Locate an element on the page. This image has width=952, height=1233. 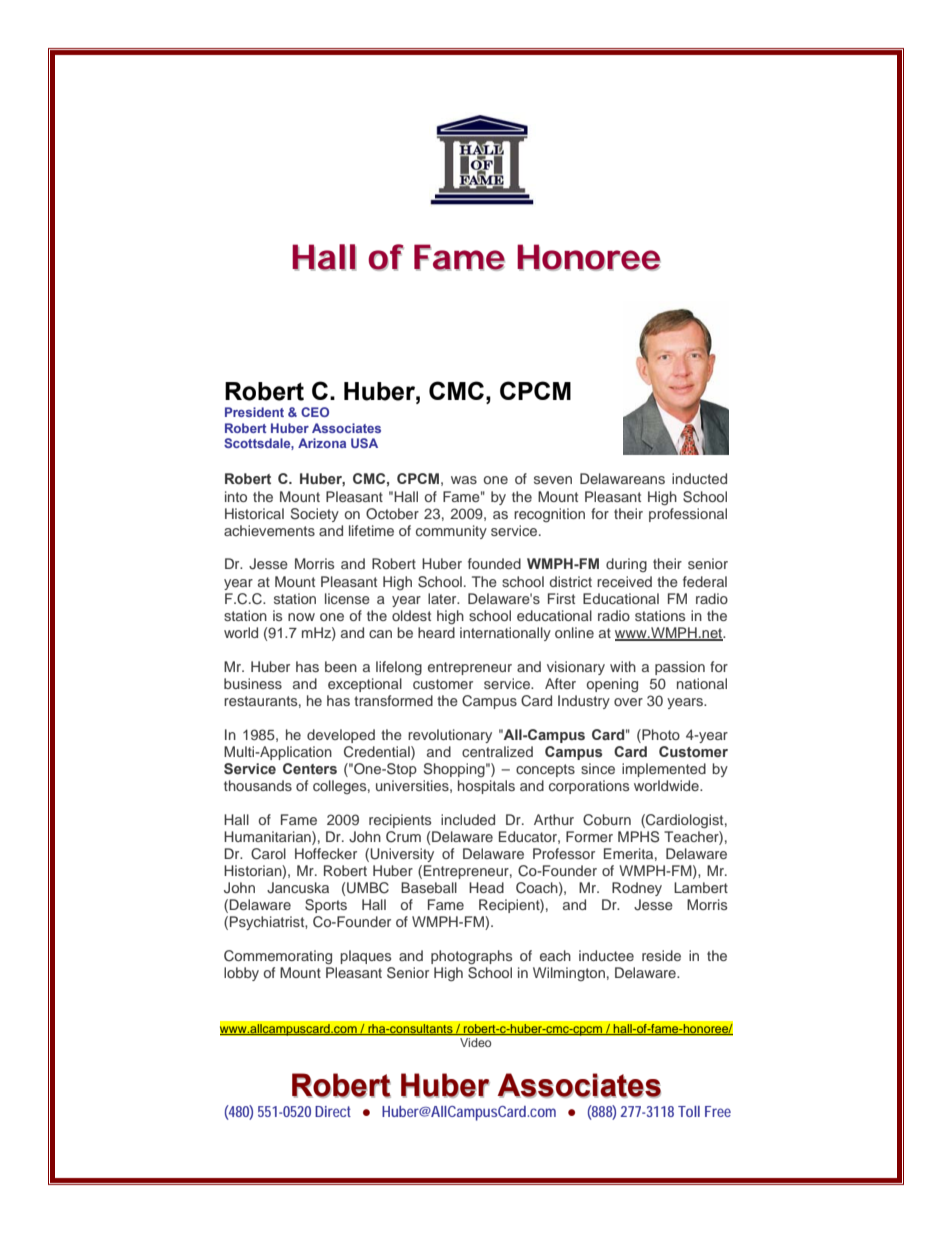
Centers is located at coordinates (310, 769).
